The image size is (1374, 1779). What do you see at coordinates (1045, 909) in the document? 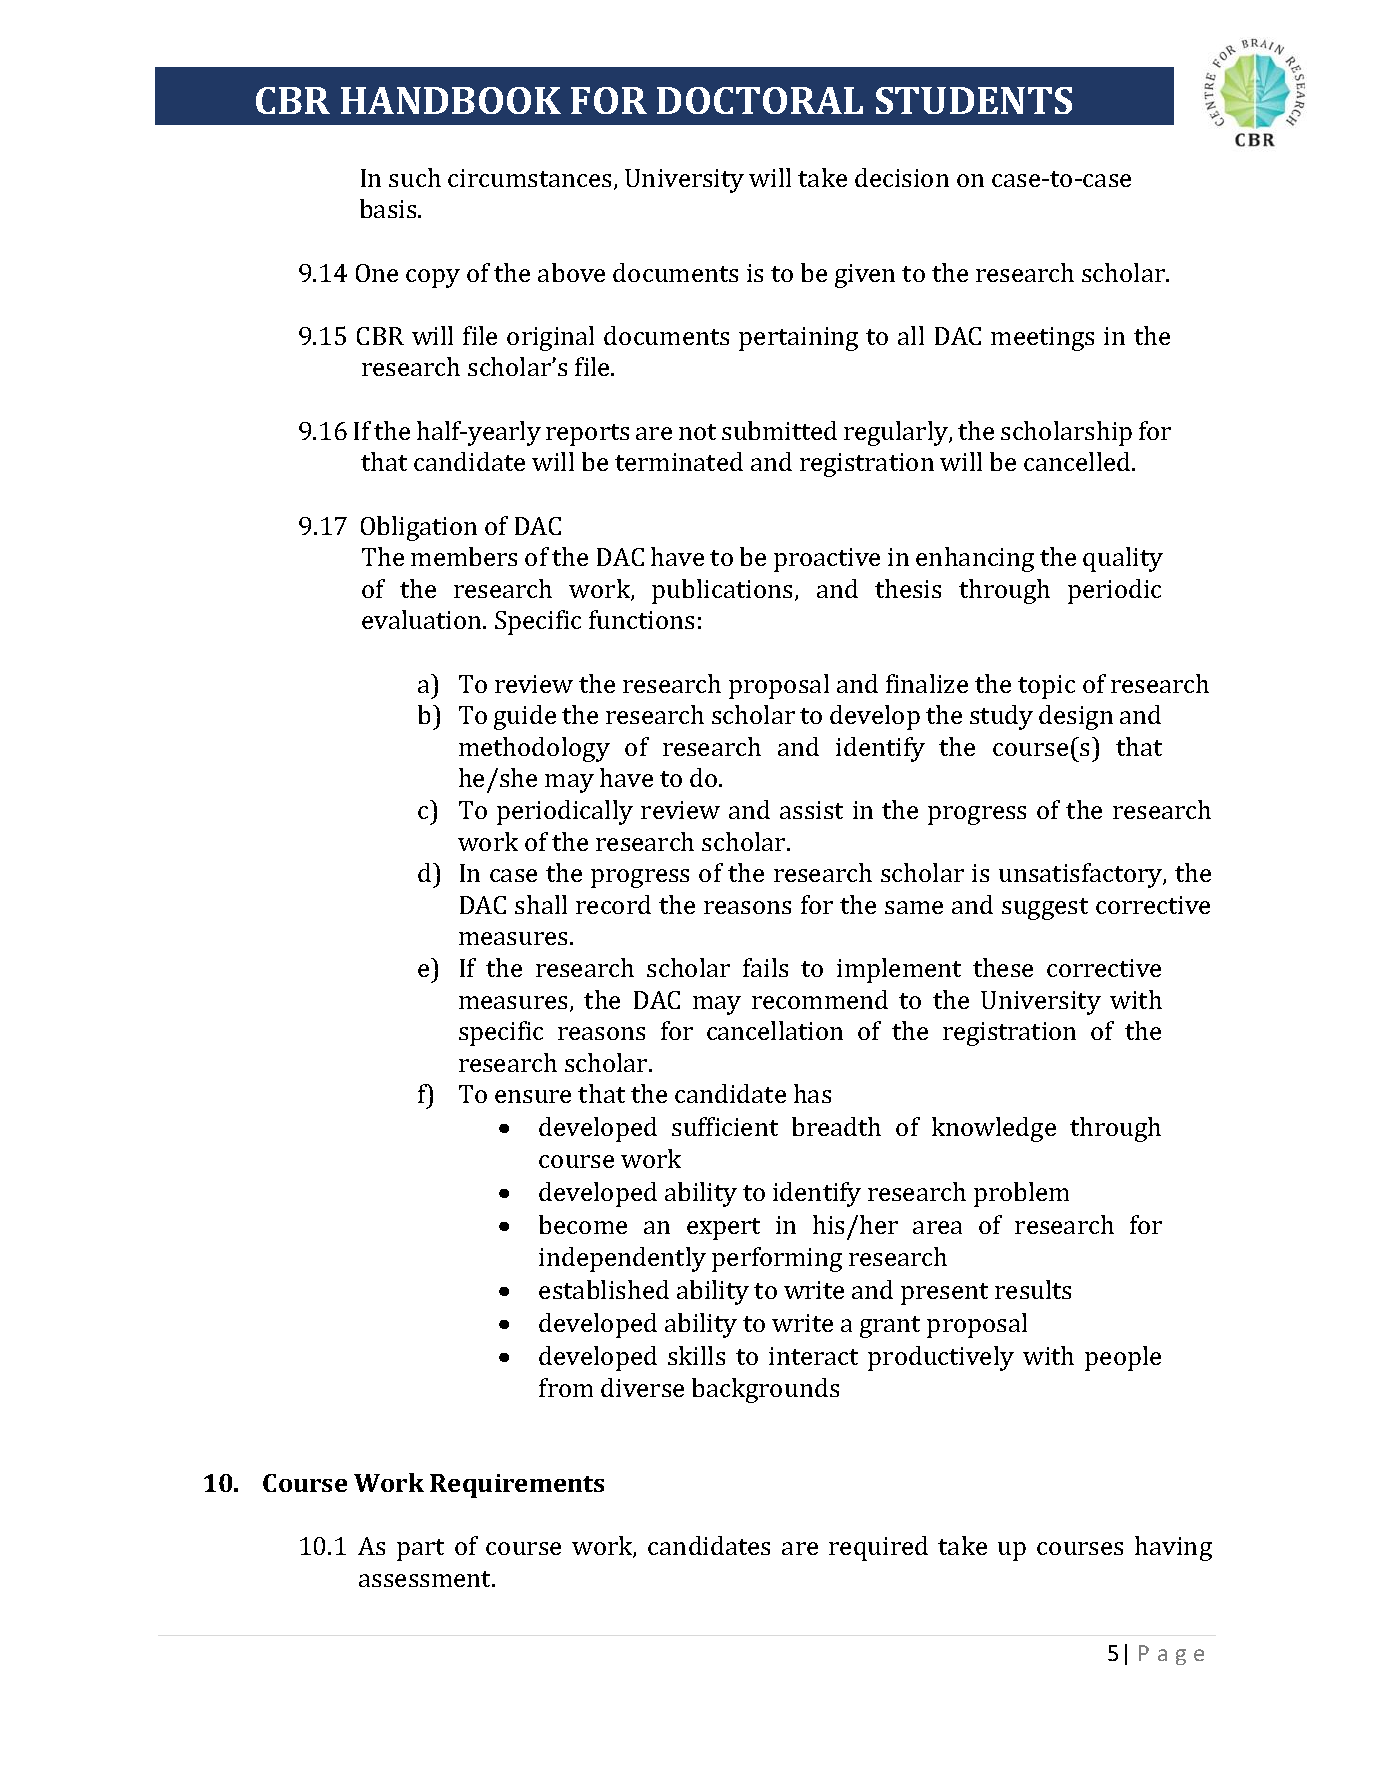
I see `suggest` at bounding box center [1045, 909].
